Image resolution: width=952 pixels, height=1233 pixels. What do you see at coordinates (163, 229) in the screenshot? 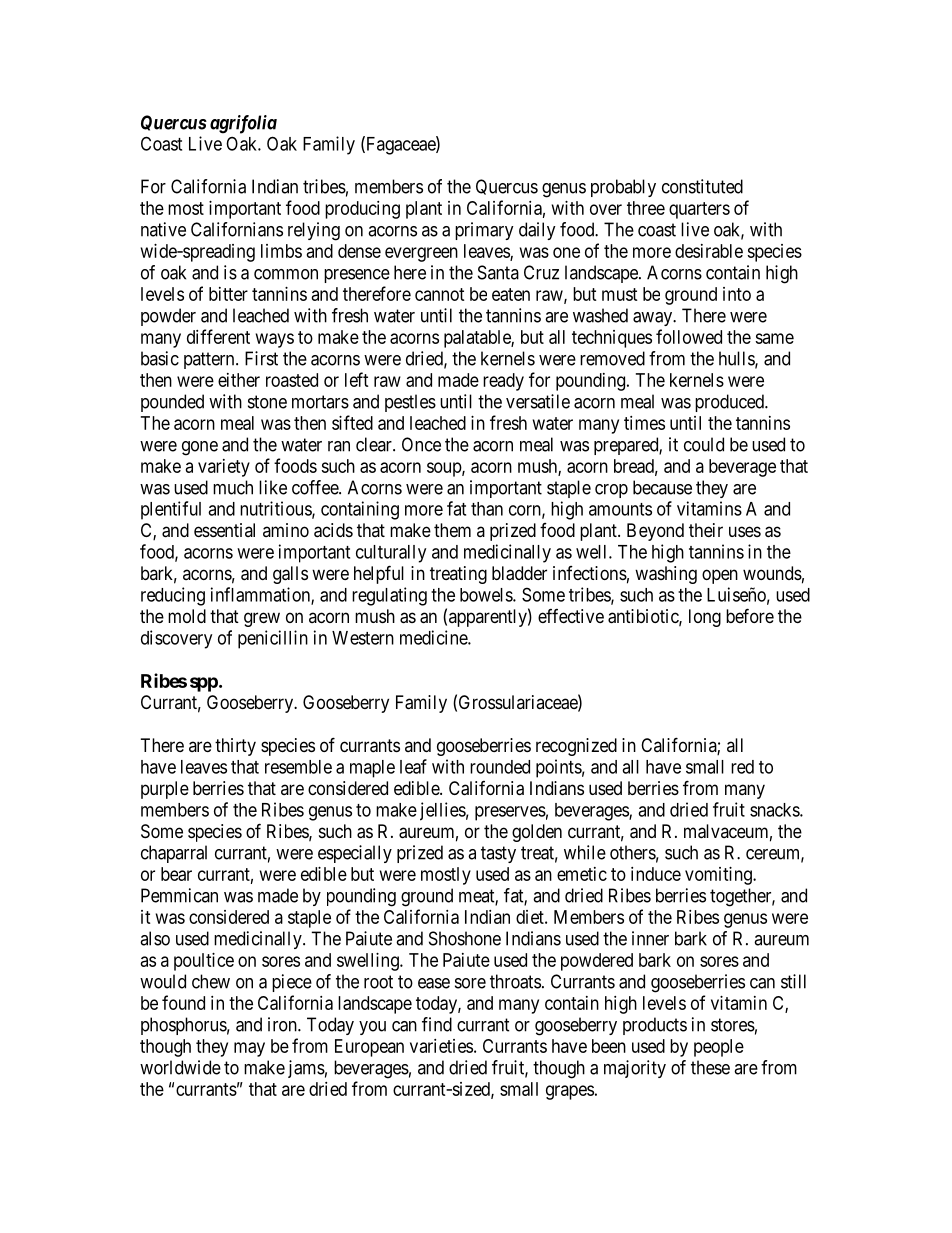
I see `native` at bounding box center [163, 229].
